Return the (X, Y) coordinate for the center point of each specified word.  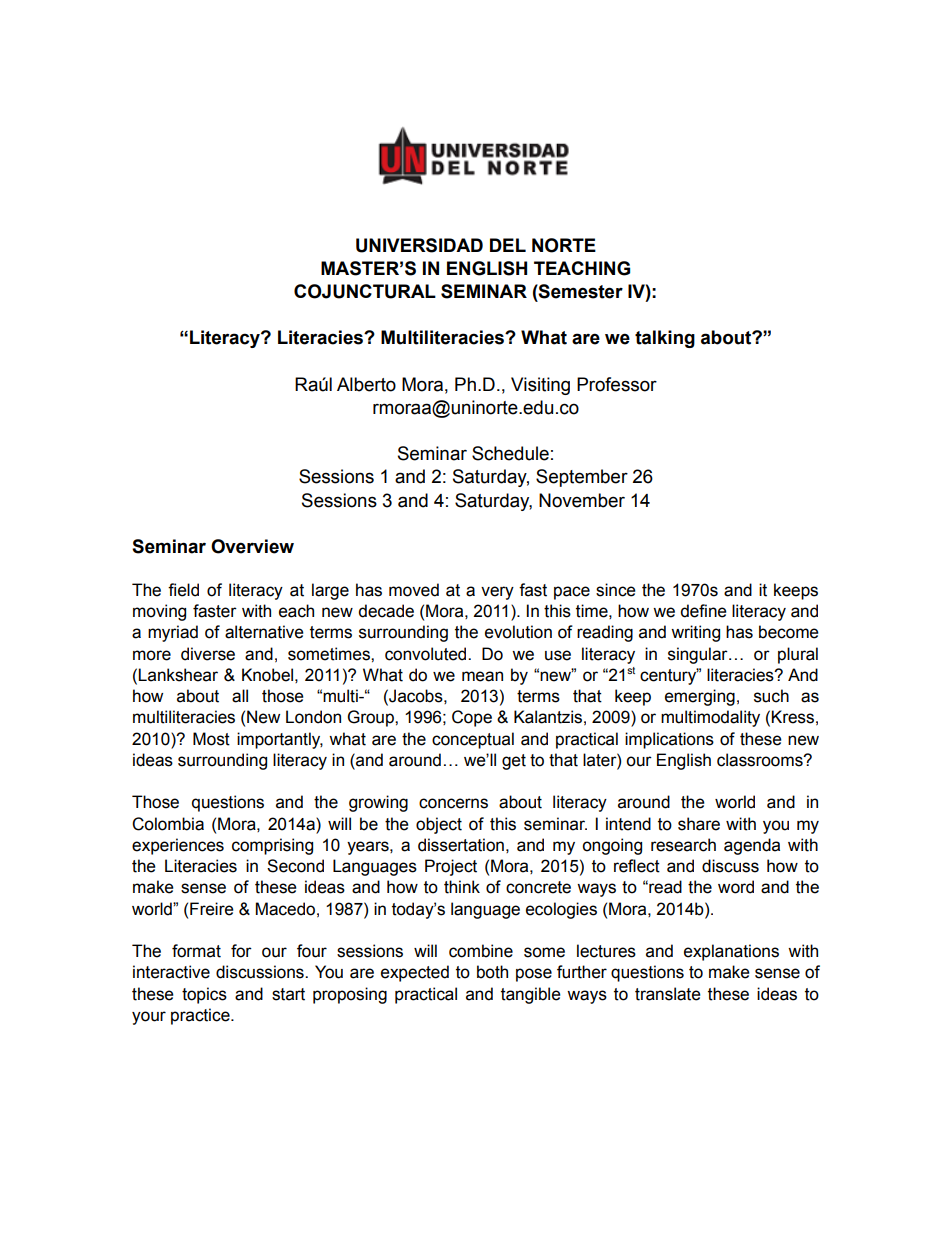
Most (211, 739)
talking (665, 339)
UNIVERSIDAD (419, 245)
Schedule (510, 453)
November (582, 500)
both (492, 972)
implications (669, 740)
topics (204, 995)
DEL (508, 245)
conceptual (473, 740)
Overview (252, 546)
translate (668, 994)
